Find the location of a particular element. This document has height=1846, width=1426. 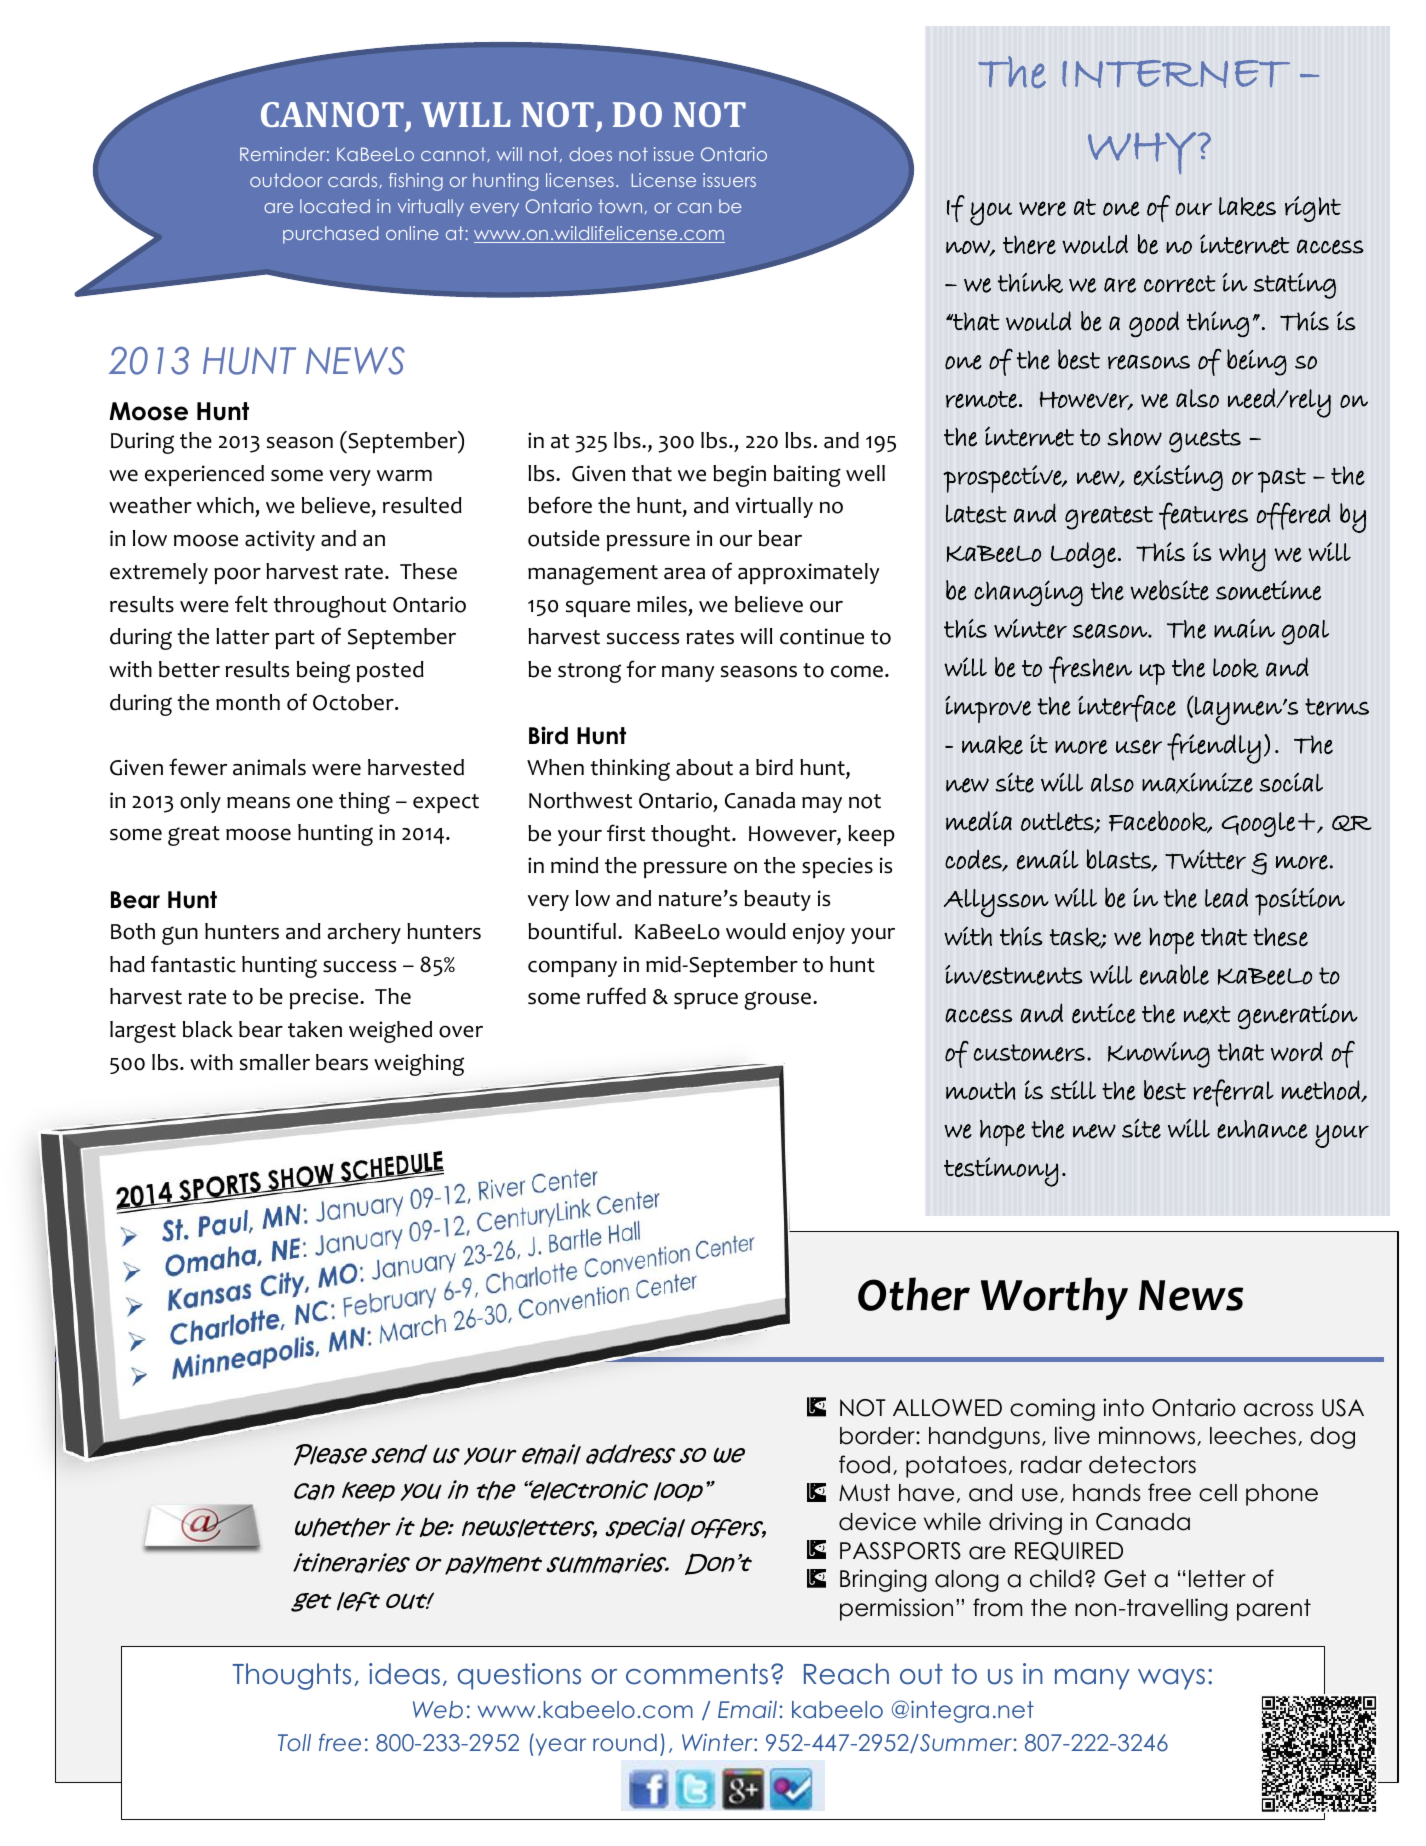

area is located at coordinates (684, 573).
